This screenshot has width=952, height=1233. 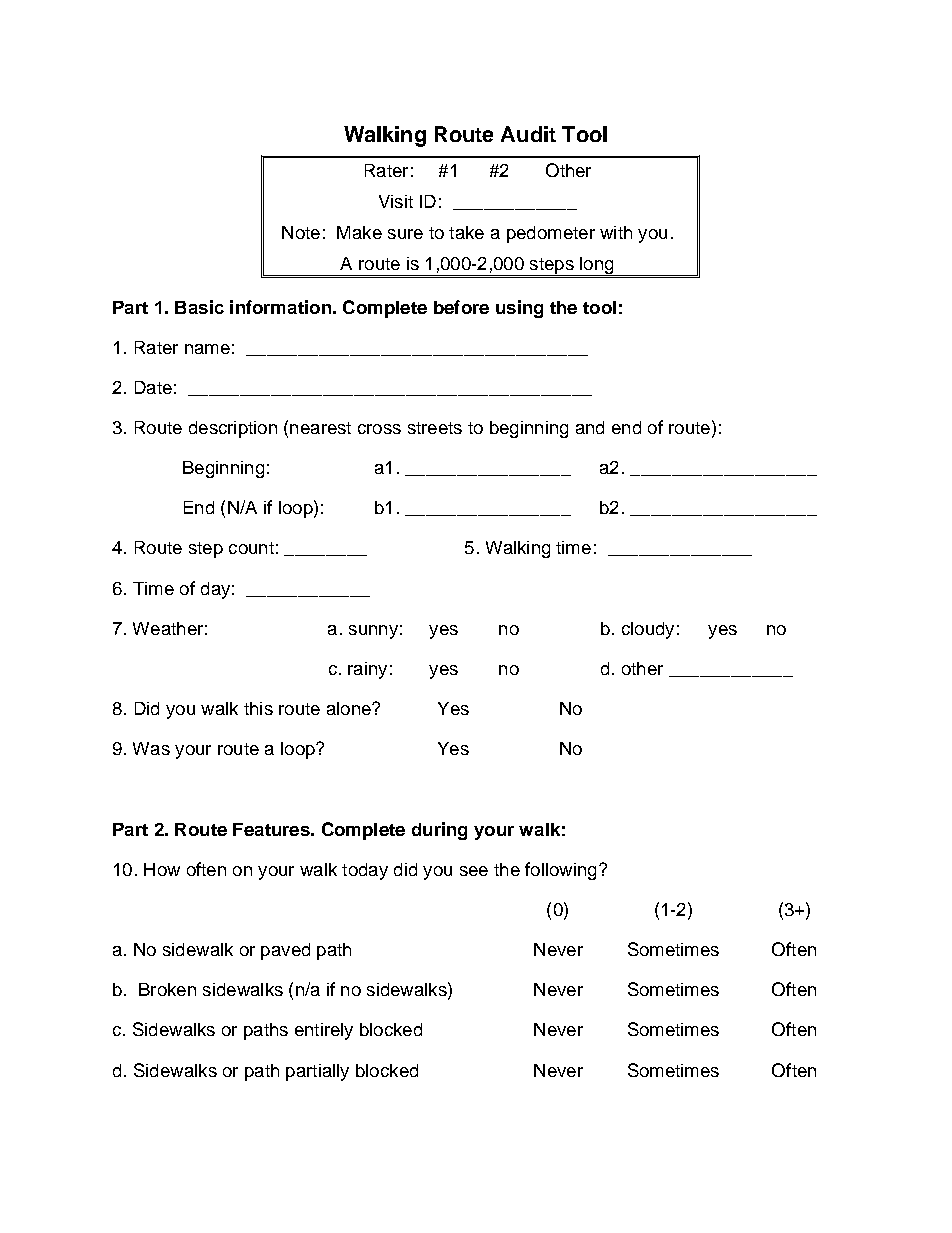 I want to click on Note, so click(x=301, y=232).
